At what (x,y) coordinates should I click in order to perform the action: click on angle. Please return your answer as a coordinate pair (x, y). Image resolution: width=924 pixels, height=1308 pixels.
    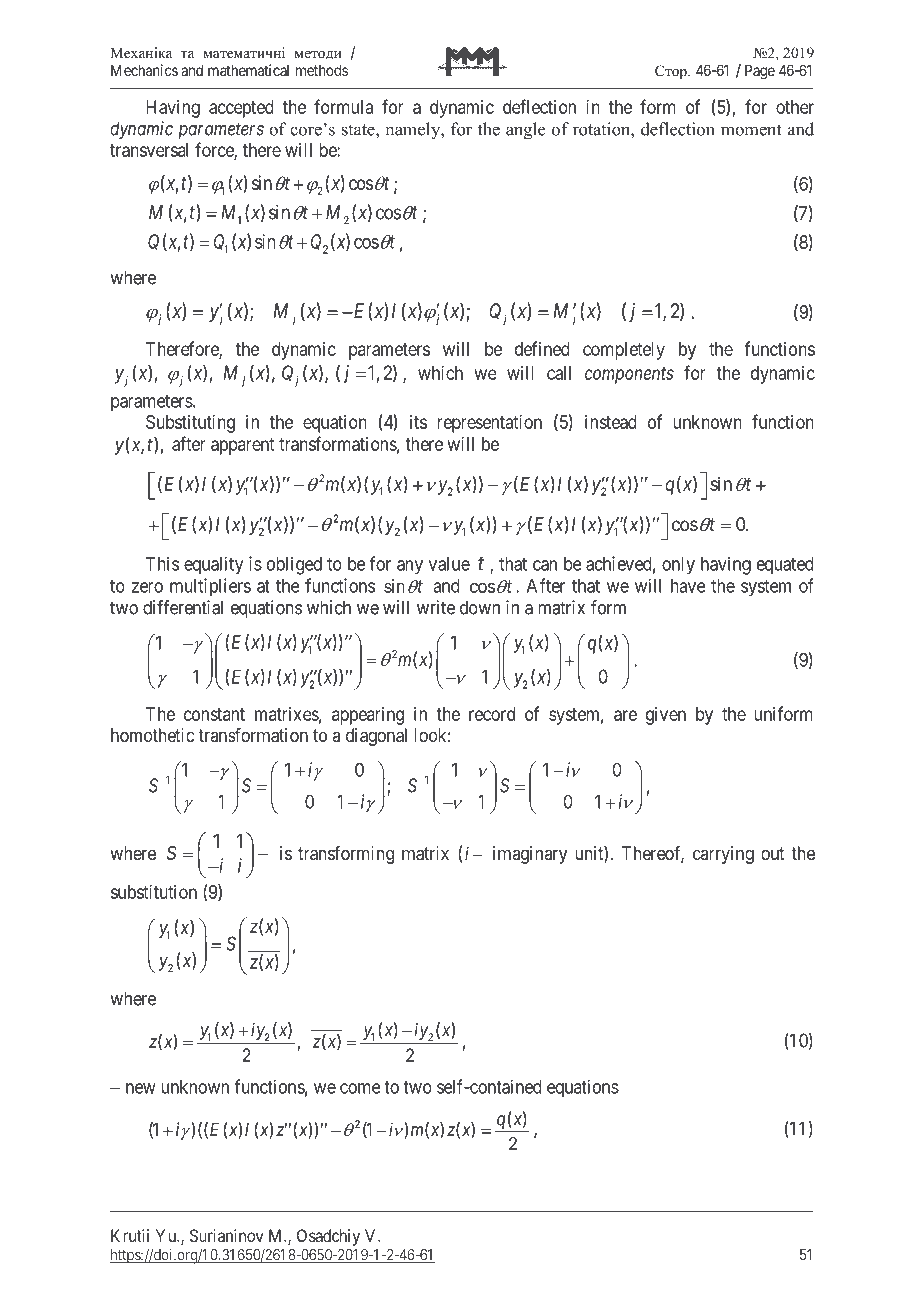
    Looking at the image, I should click on (525, 131).
